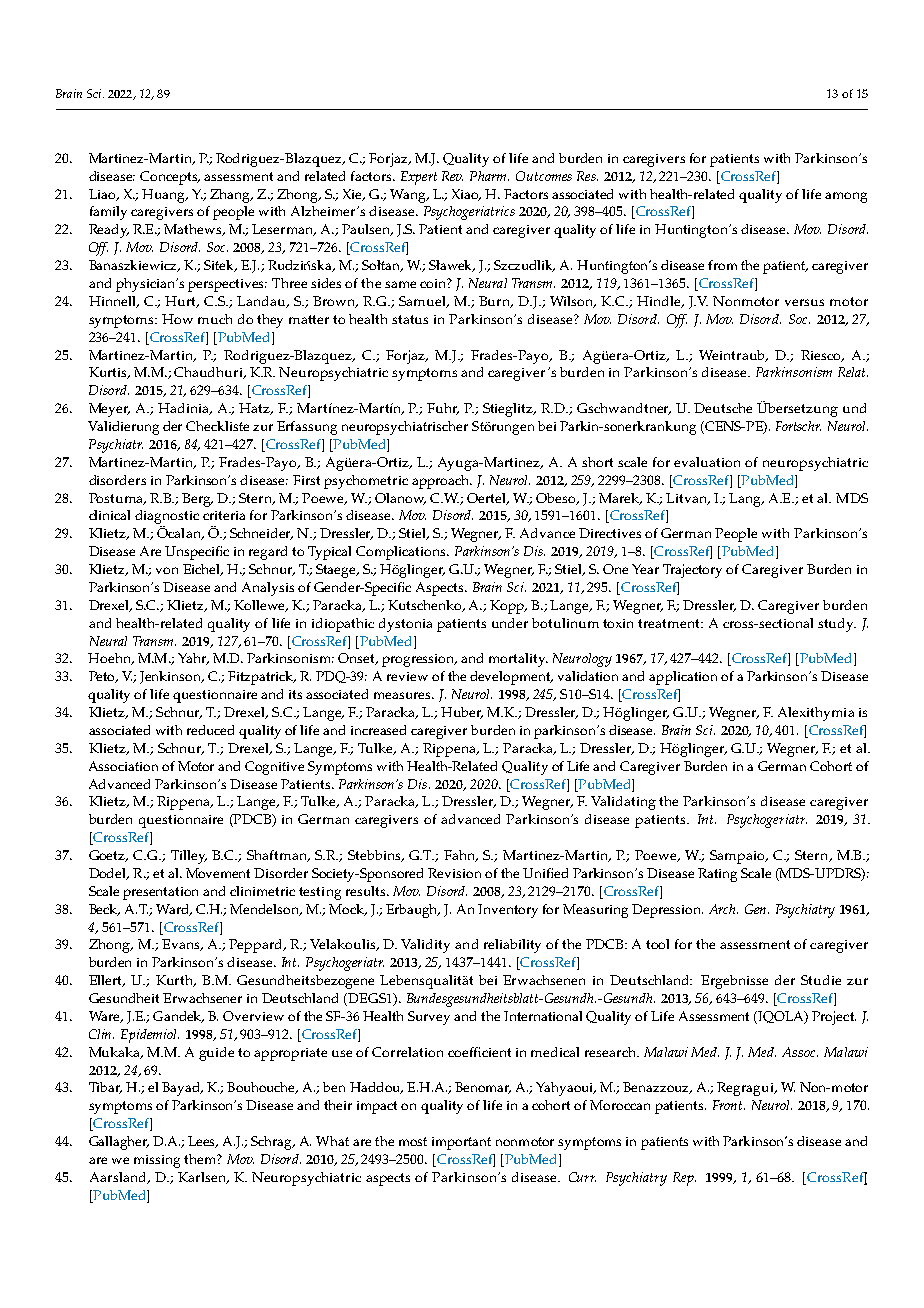  Describe the element at coordinates (846, 197) in the screenshot. I see `among` at that location.
